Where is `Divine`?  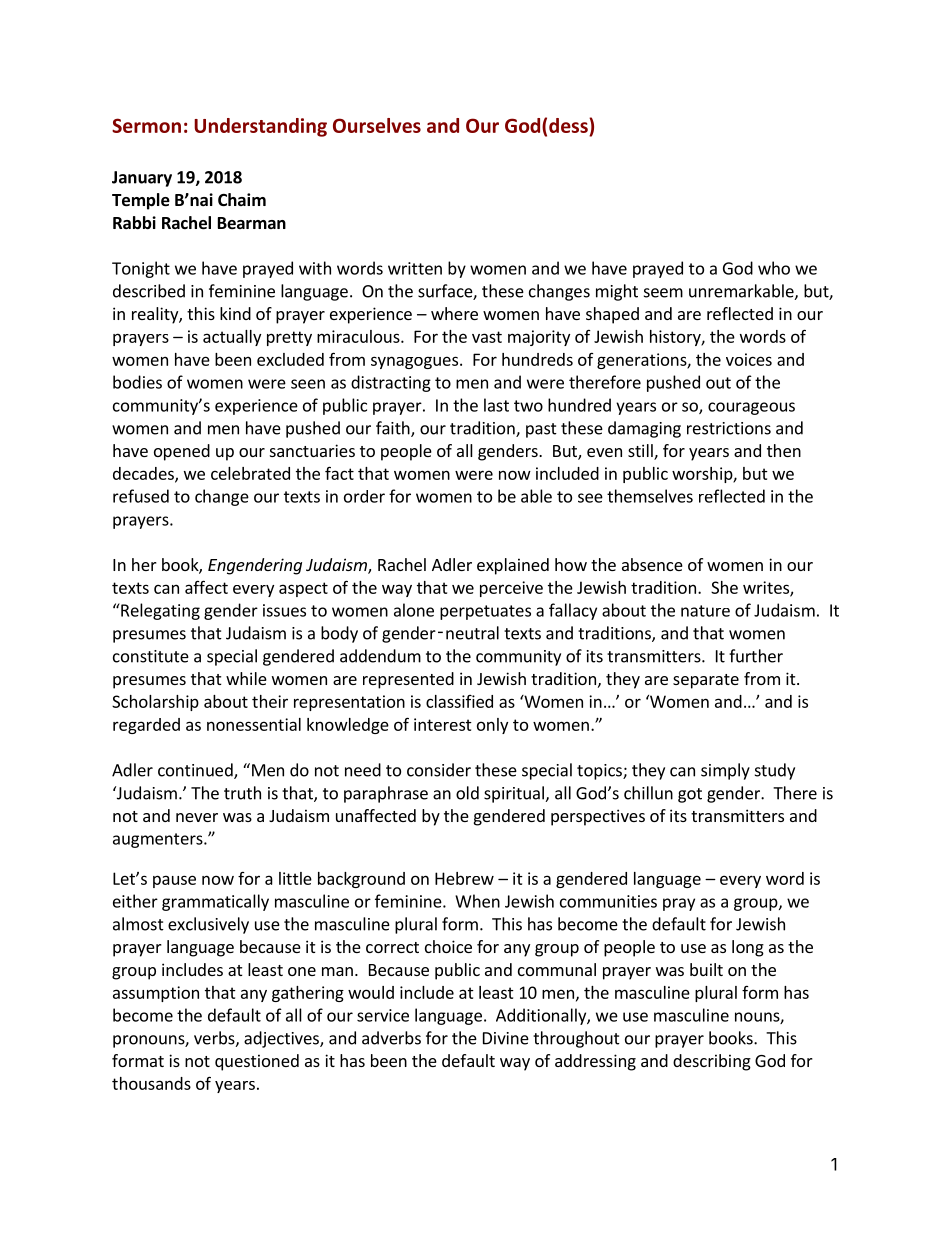
Divine is located at coordinates (506, 1038).
